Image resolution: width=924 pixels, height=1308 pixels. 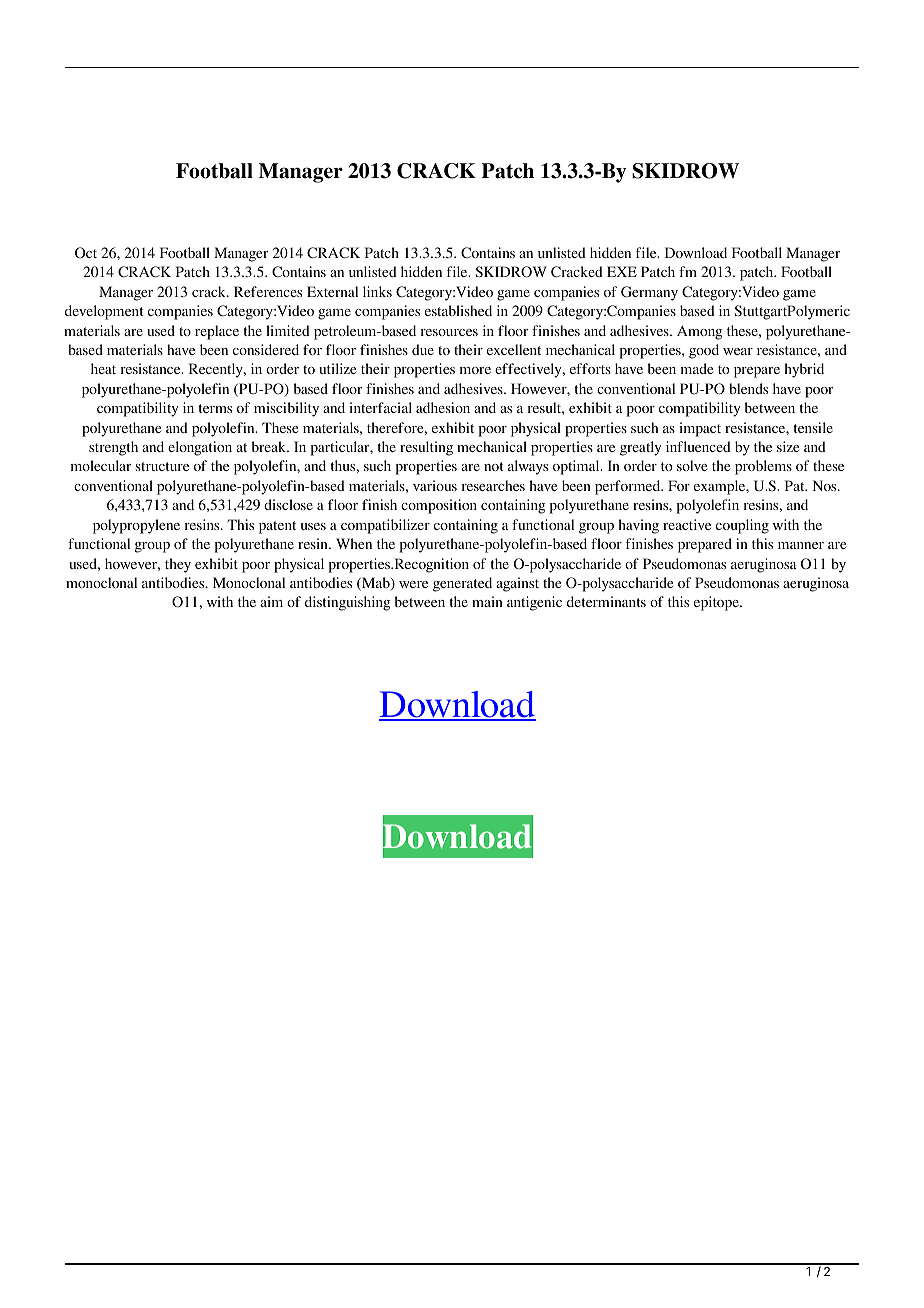 What do you see at coordinates (717, 603) in the page?
I see `epitope` at bounding box center [717, 603].
